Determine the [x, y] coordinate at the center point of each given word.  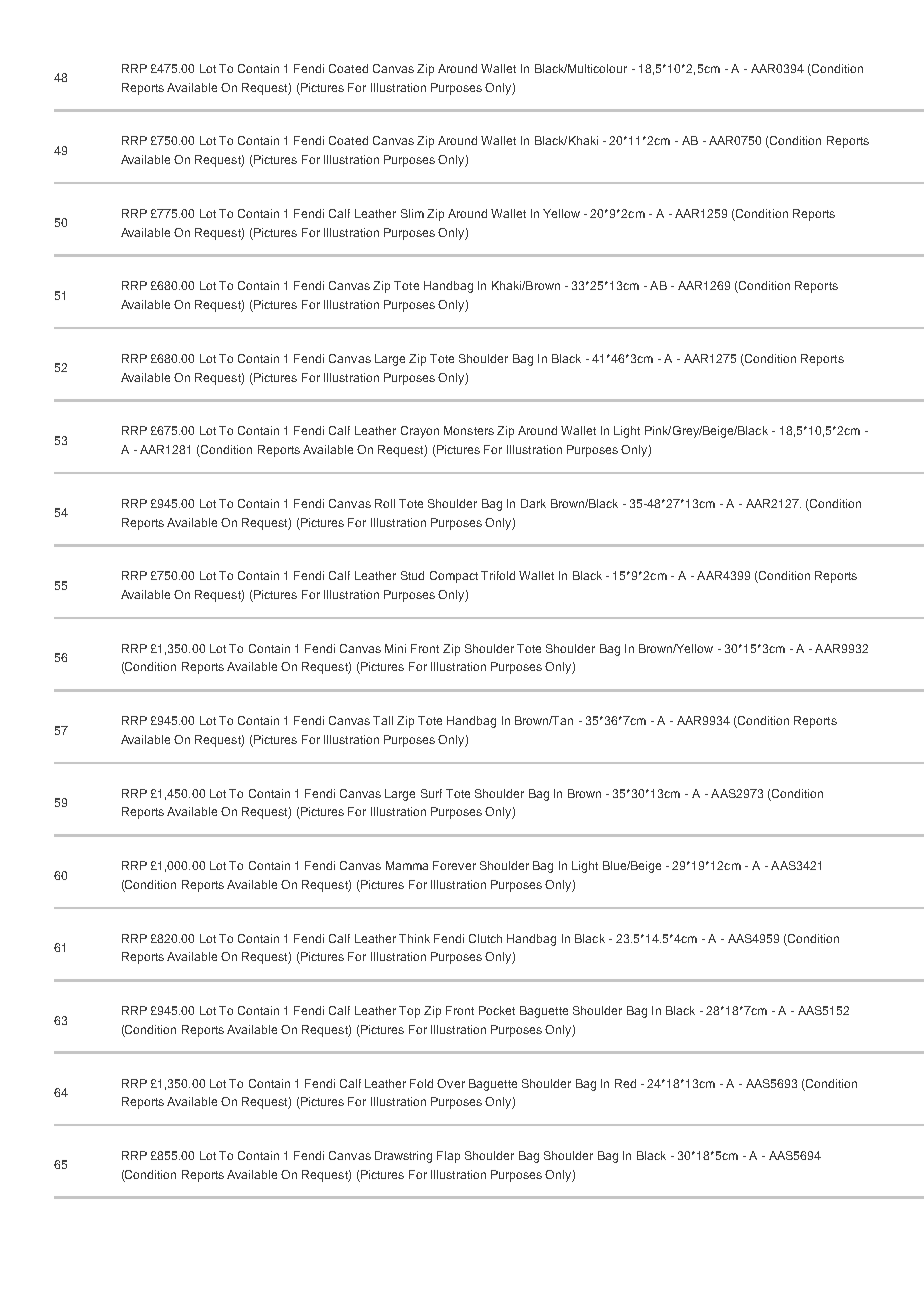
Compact [454, 577]
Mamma [407, 865]
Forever [454, 865]
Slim [412, 213]
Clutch [485, 938]
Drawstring [403, 1157]
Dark [533, 503]
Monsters [469, 430]
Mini [395, 648]
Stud [412, 575]
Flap [448, 1157]
